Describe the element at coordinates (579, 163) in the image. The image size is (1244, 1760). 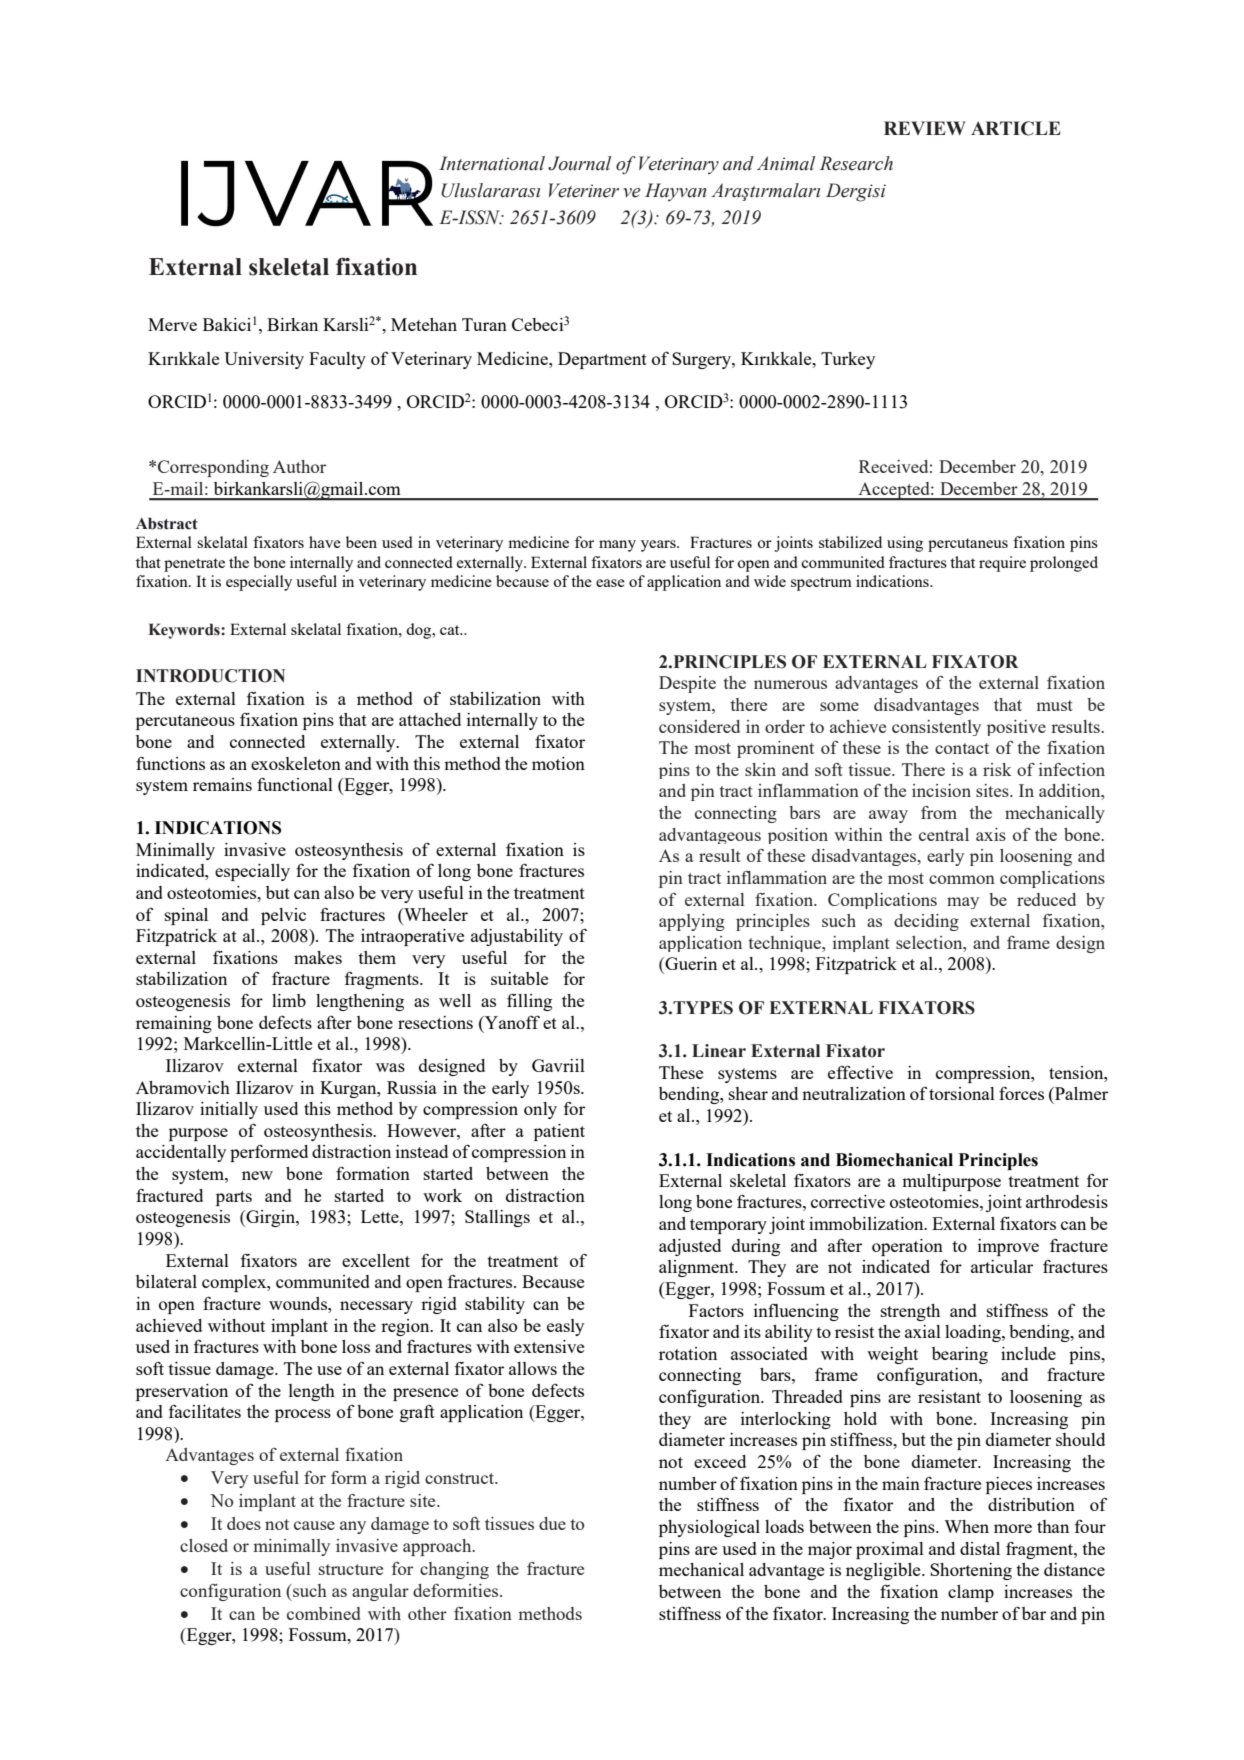
I see `Journal` at that location.
